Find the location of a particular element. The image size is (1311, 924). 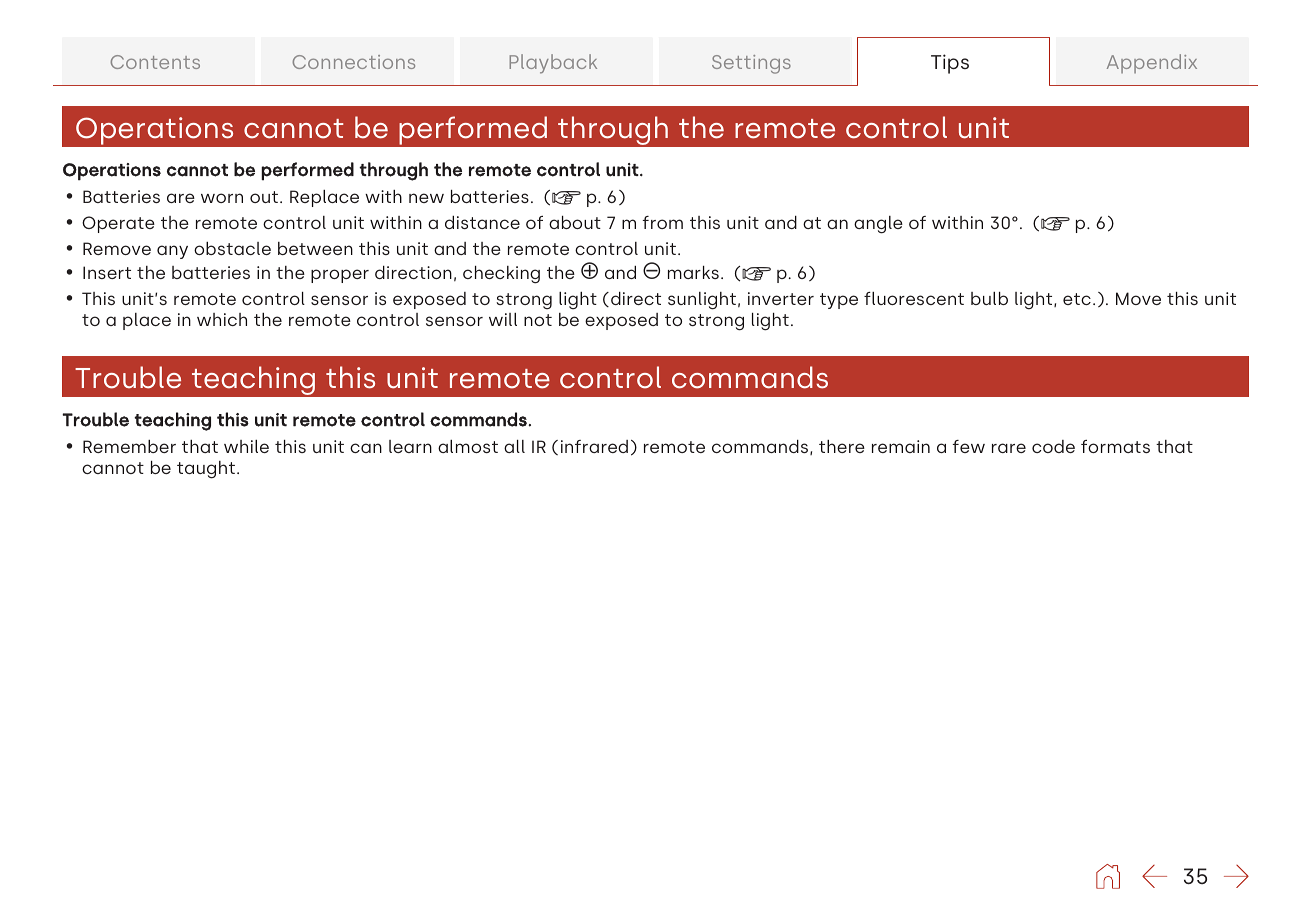

code is located at coordinates (1053, 446).
